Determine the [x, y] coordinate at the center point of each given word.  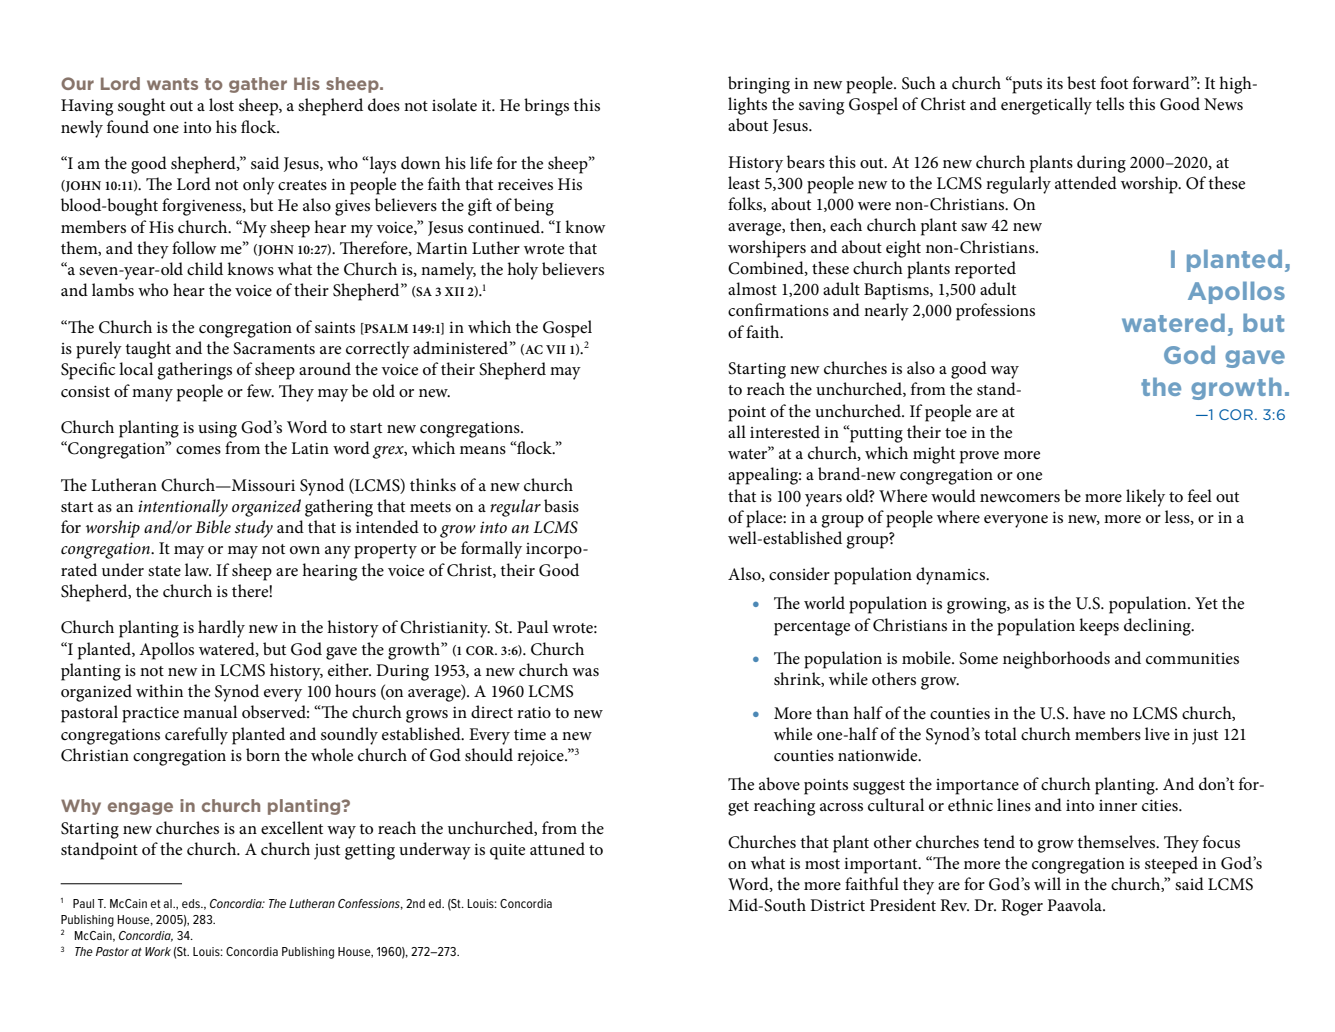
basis [561, 505]
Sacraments [274, 348]
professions [995, 312]
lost [221, 104]
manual [210, 711]
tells [1110, 103]
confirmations [778, 309]
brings [546, 107]
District [837, 905]
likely [1145, 498]
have [1089, 712]
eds [192, 903]
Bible [213, 527]
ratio [534, 713]
